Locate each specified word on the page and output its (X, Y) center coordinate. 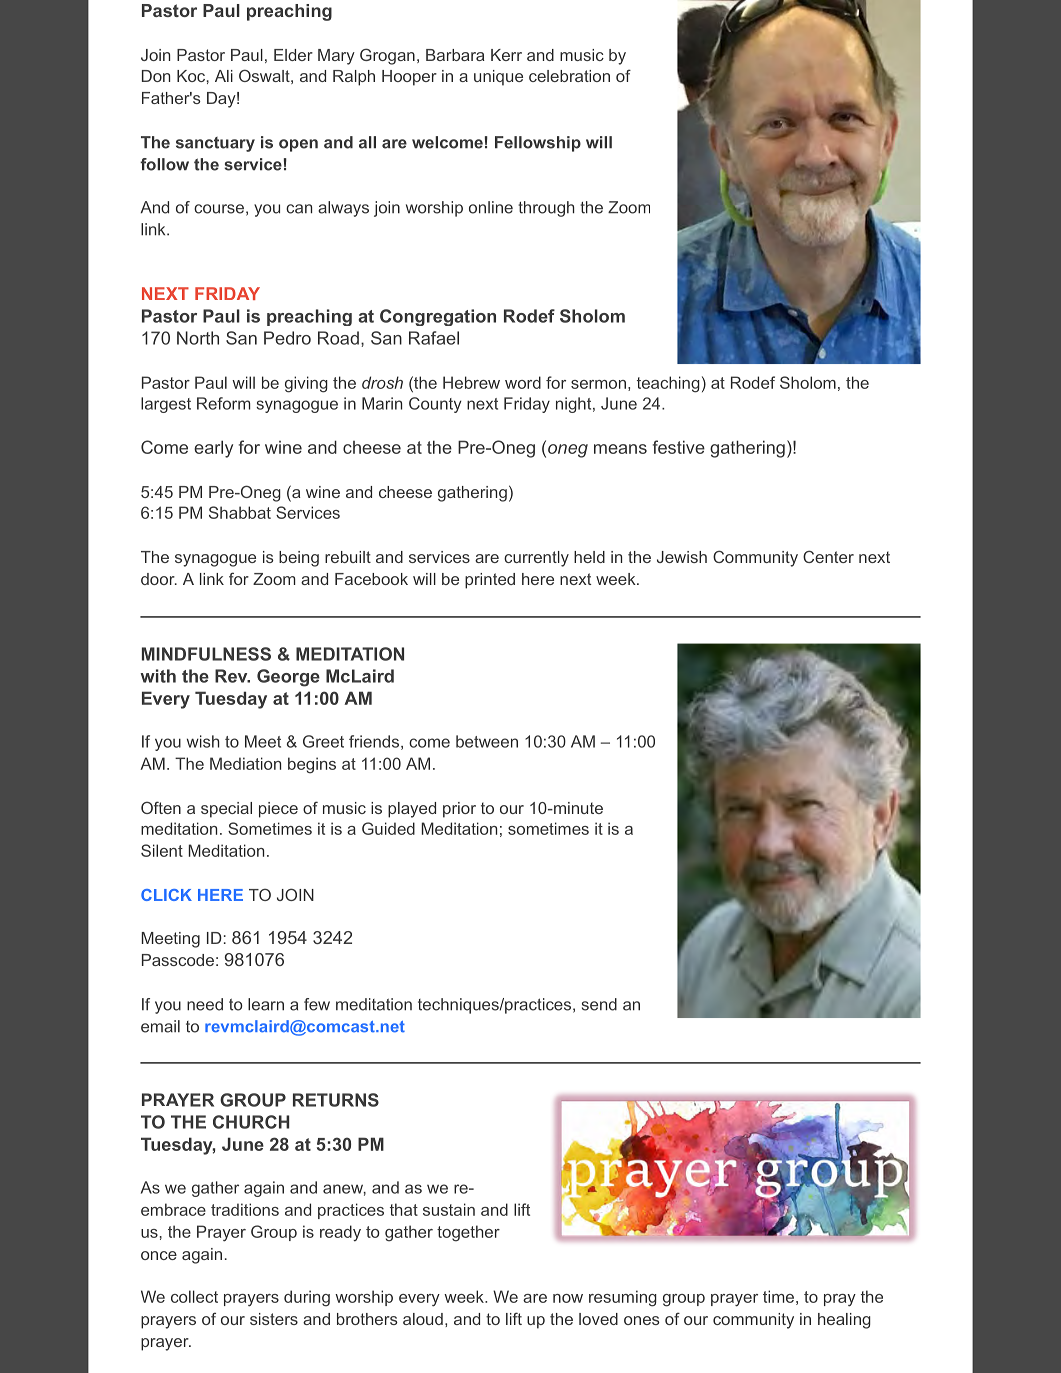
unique (498, 78)
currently (536, 559)
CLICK (166, 895)
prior (459, 810)
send (599, 1004)
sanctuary (215, 144)
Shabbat (240, 512)
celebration (569, 76)
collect (194, 1296)
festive (679, 447)
